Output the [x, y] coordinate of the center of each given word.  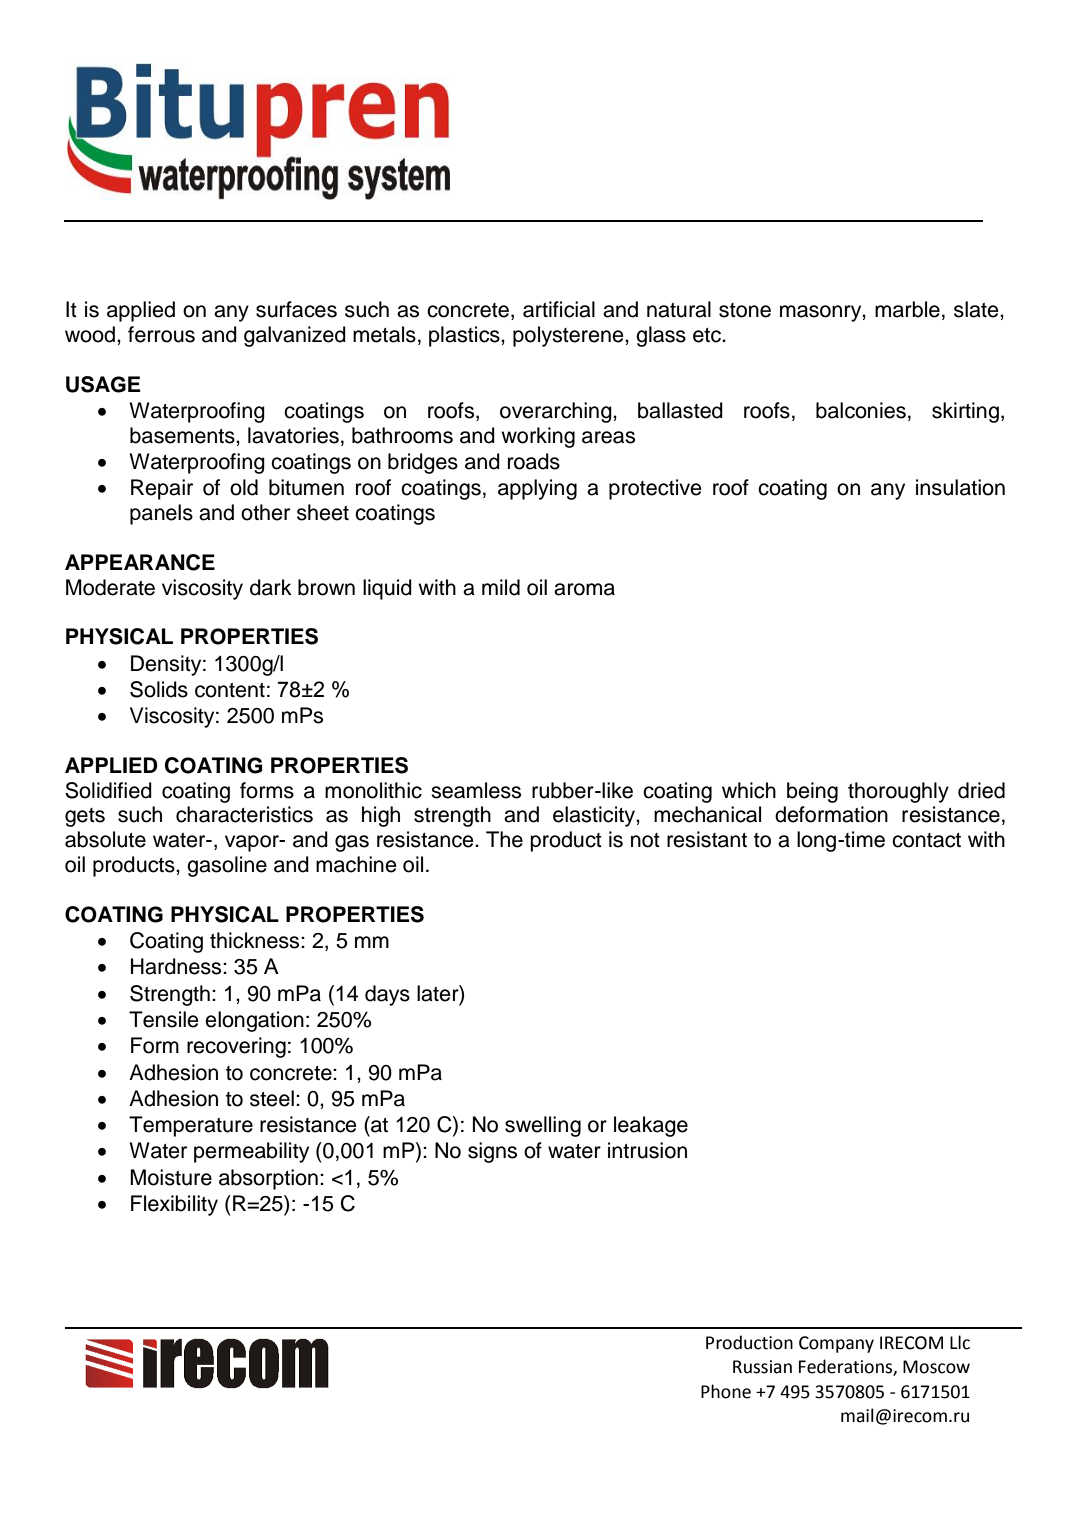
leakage [651, 1126]
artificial [559, 309]
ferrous [161, 334]
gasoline [227, 866]
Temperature [191, 1126]
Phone [726, 1391]
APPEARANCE [140, 562]
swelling [543, 1126]
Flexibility [174, 1205]
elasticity [595, 816]
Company [836, 1344]
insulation [960, 487]
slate [977, 309]
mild [501, 587]
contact [926, 840]
